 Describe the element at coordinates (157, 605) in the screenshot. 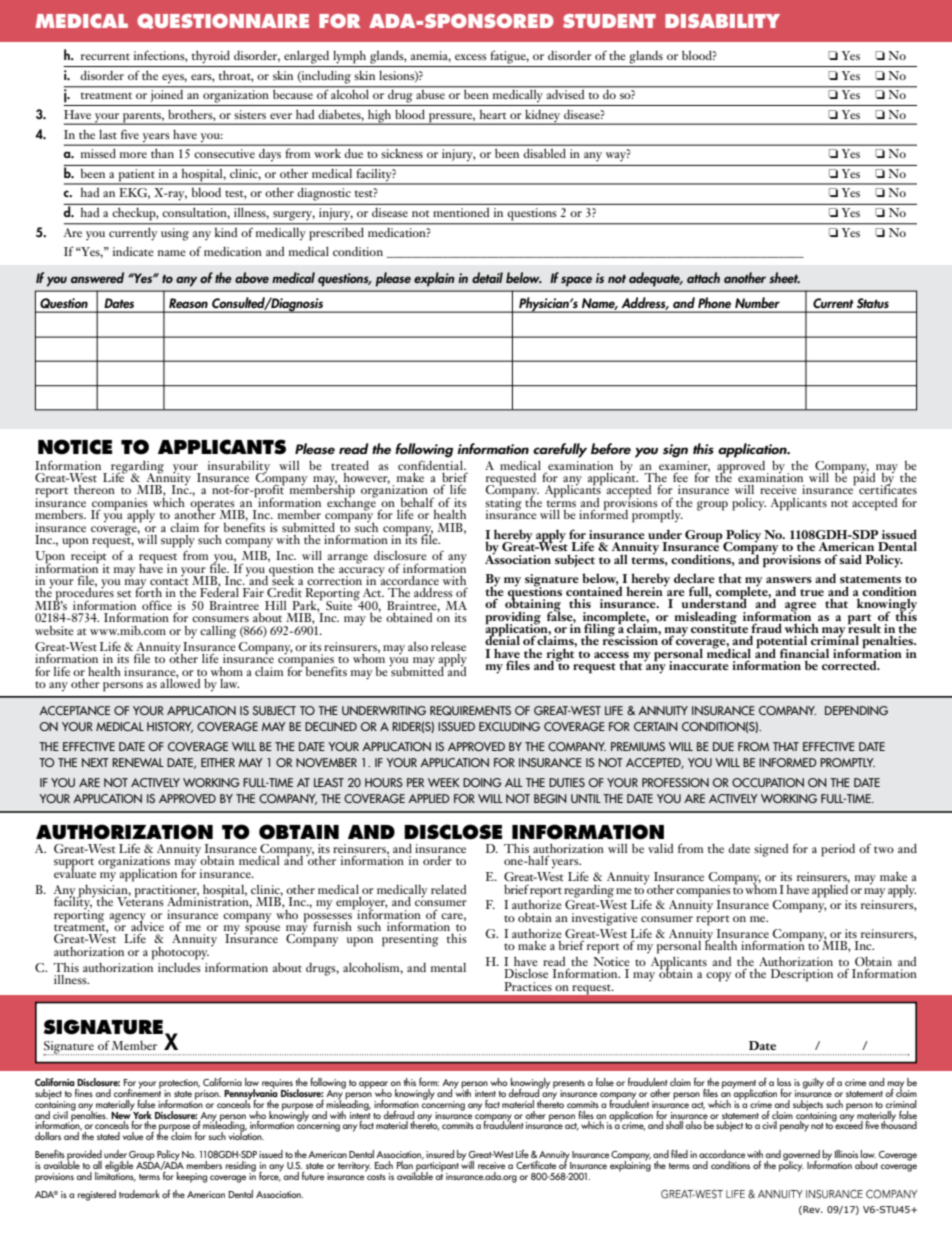

I see `office` at that location.
